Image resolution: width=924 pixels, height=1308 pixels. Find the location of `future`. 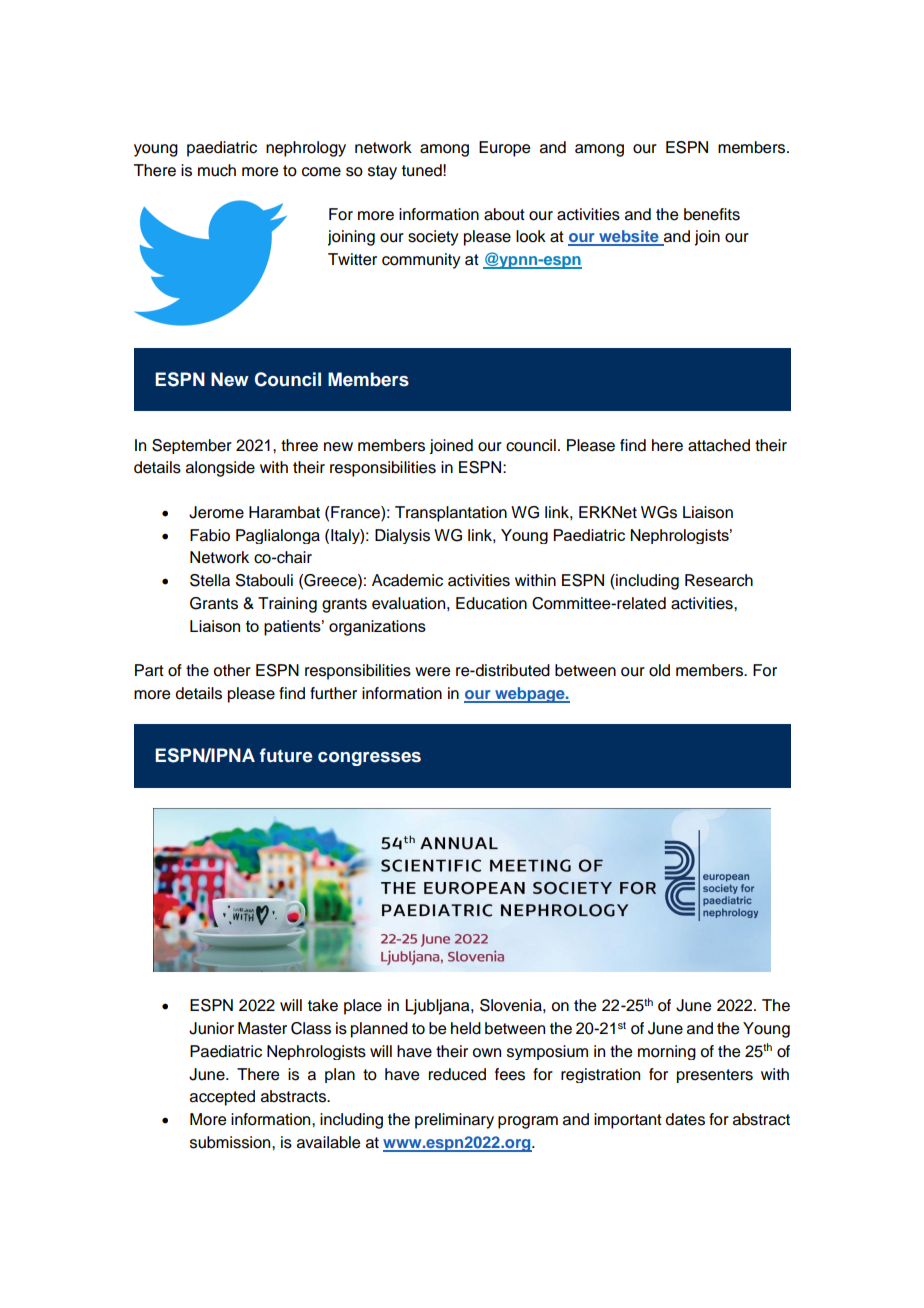

future is located at coordinates (286, 755).
